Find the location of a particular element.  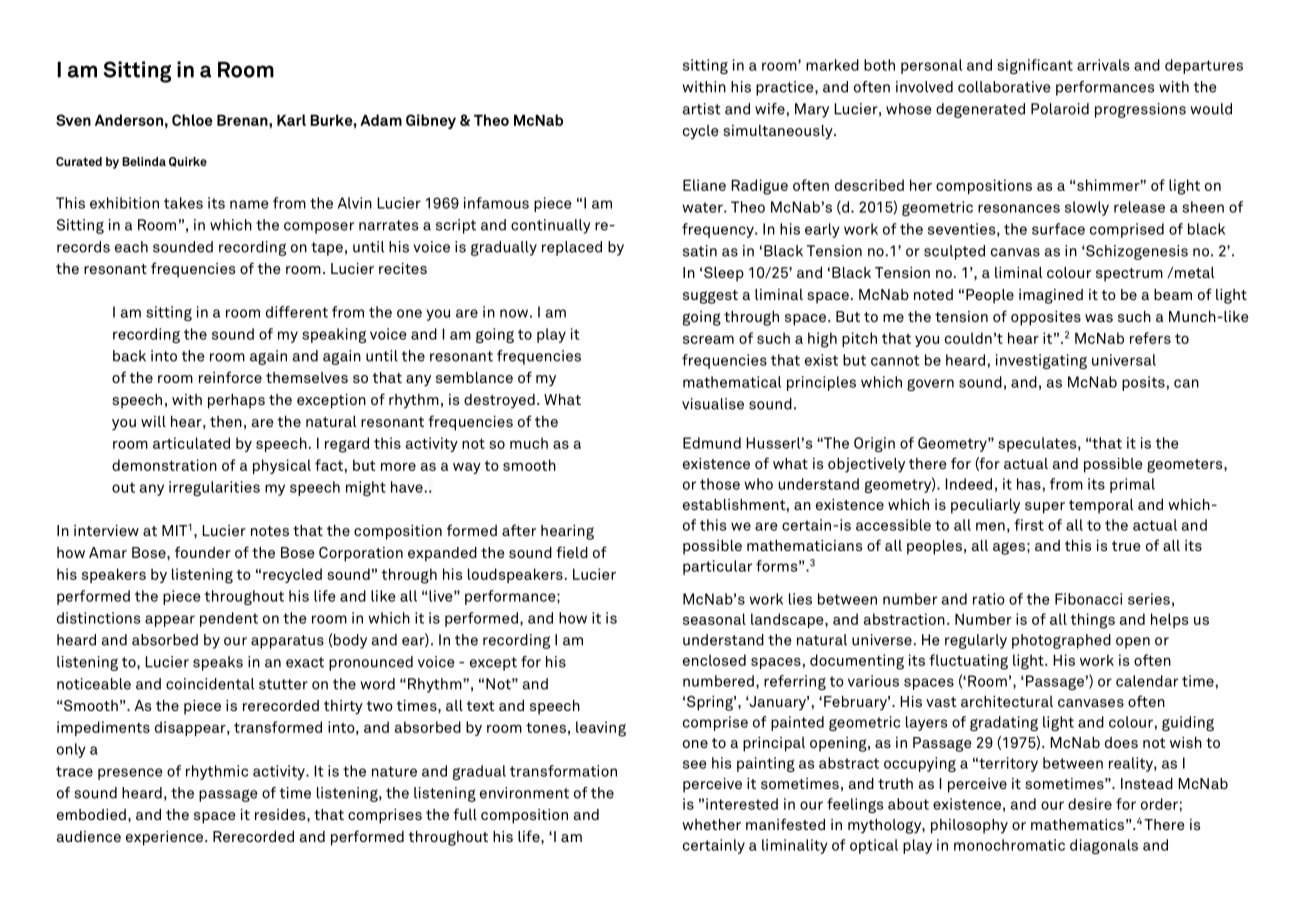

seasonal is located at coordinates (714, 619).
